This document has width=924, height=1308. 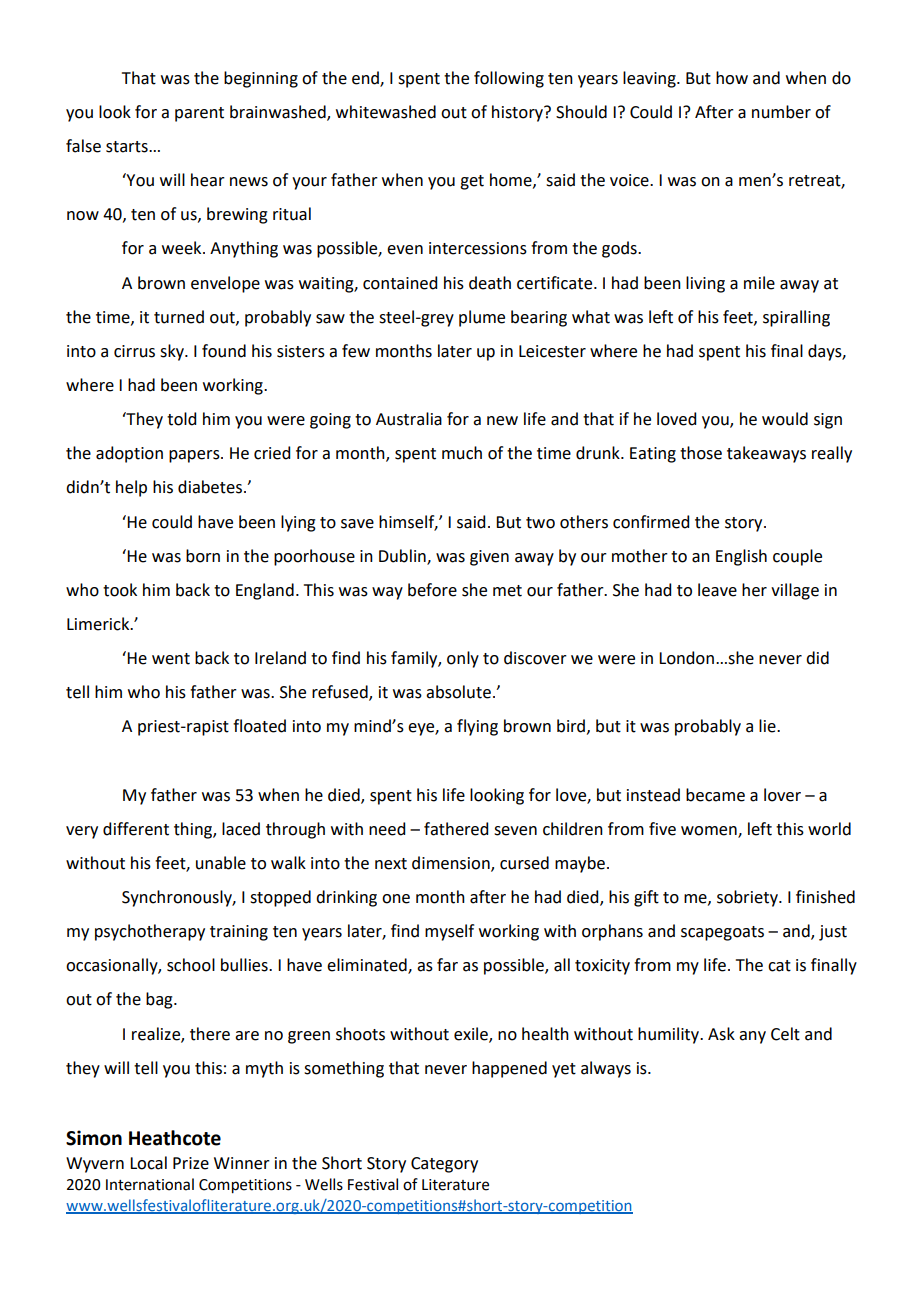 What do you see at coordinates (199, 114) in the document?
I see `parent` at bounding box center [199, 114].
